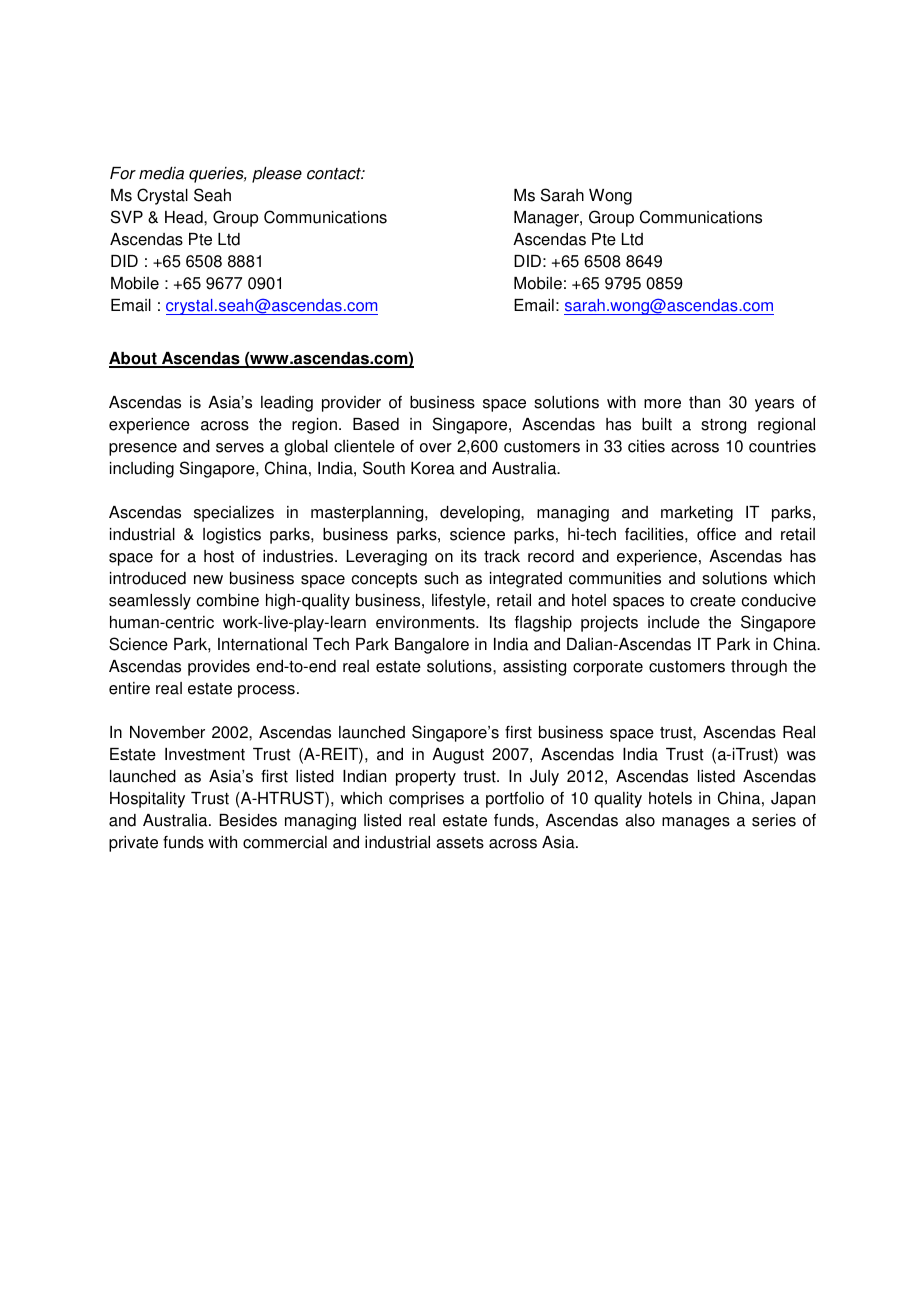 The image size is (924, 1308). I want to click on than, so click(704, 402).
